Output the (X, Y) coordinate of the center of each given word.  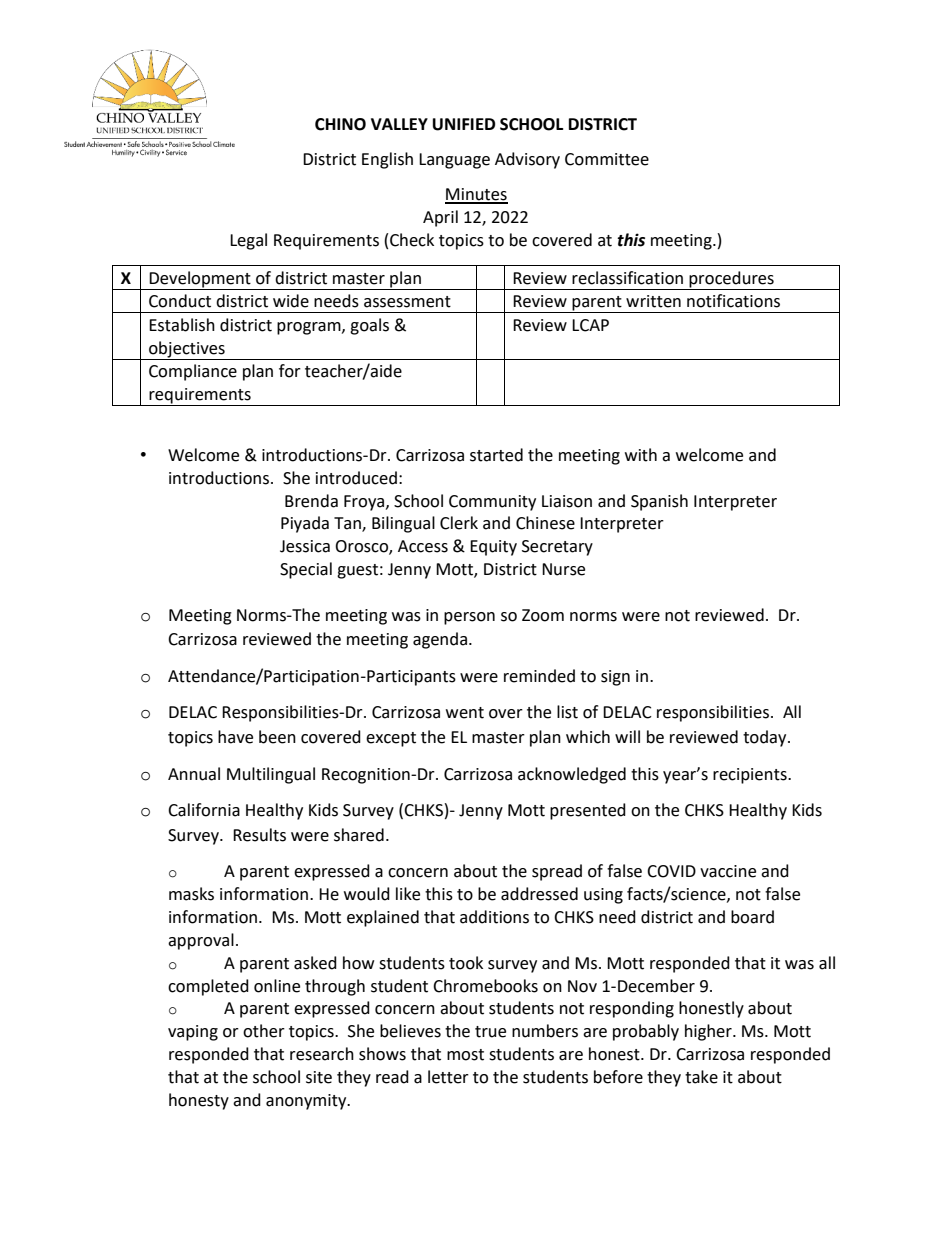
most (465, 1055)
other (264, 1031)
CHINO (340, 124)
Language (454, 161)
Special (306, 570)
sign (615, 678)
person (469, 618)
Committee (607, 159)
